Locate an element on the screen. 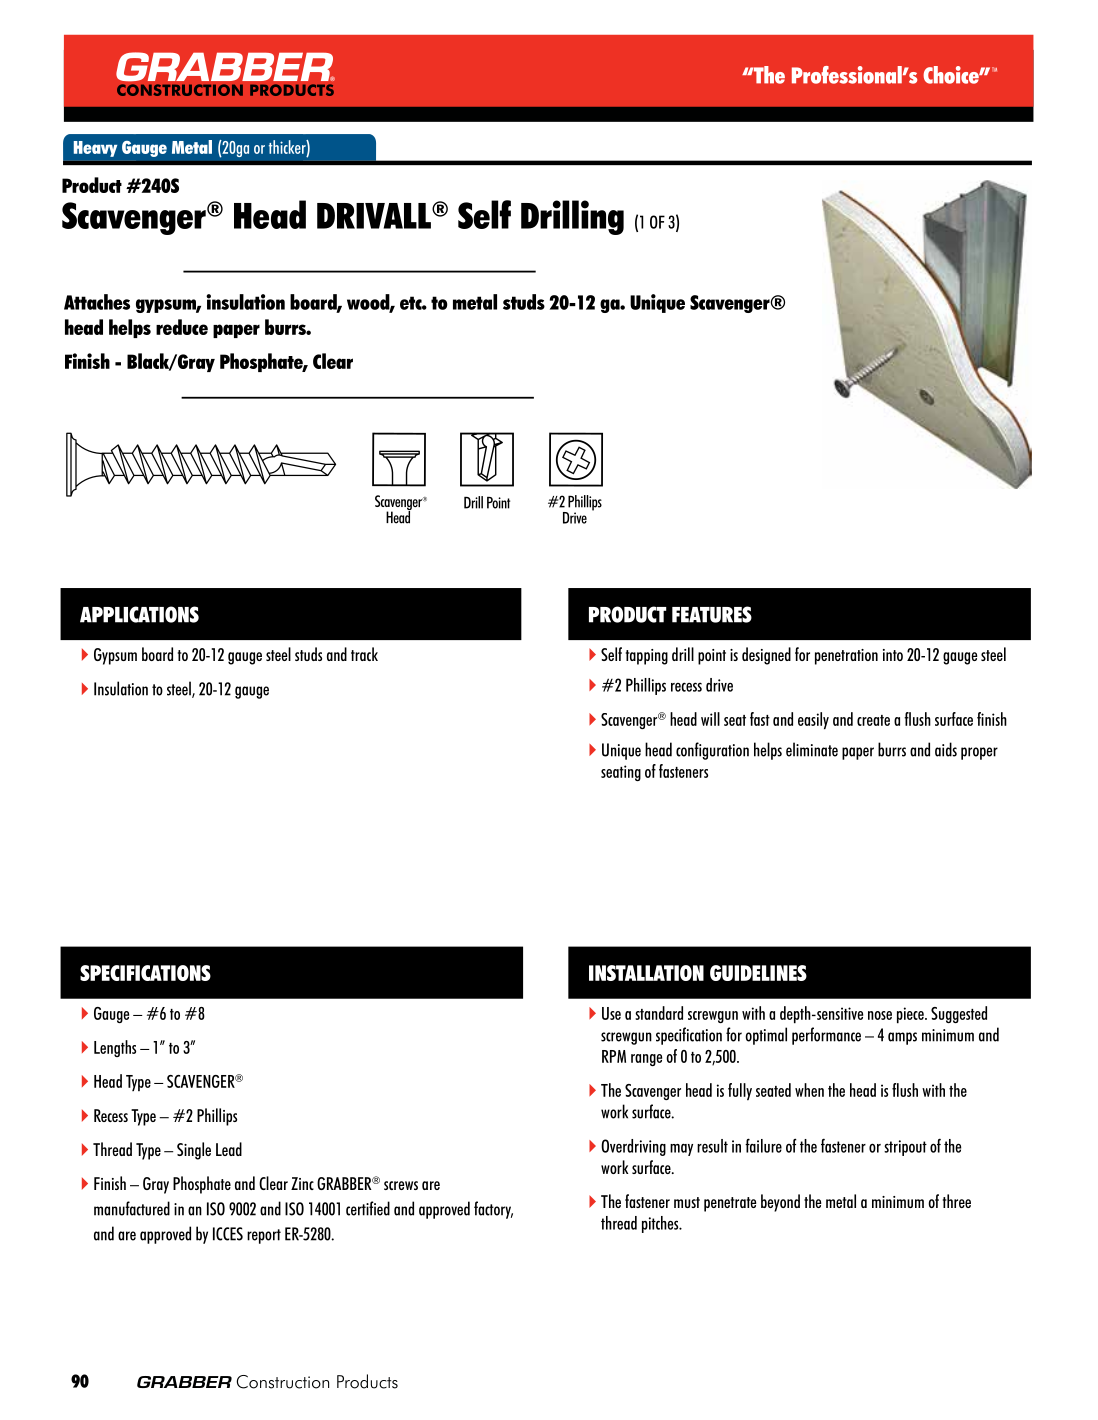 The height and width of the screenshot is (1420, 1098). factory is located at coordinates (493, 1210).
